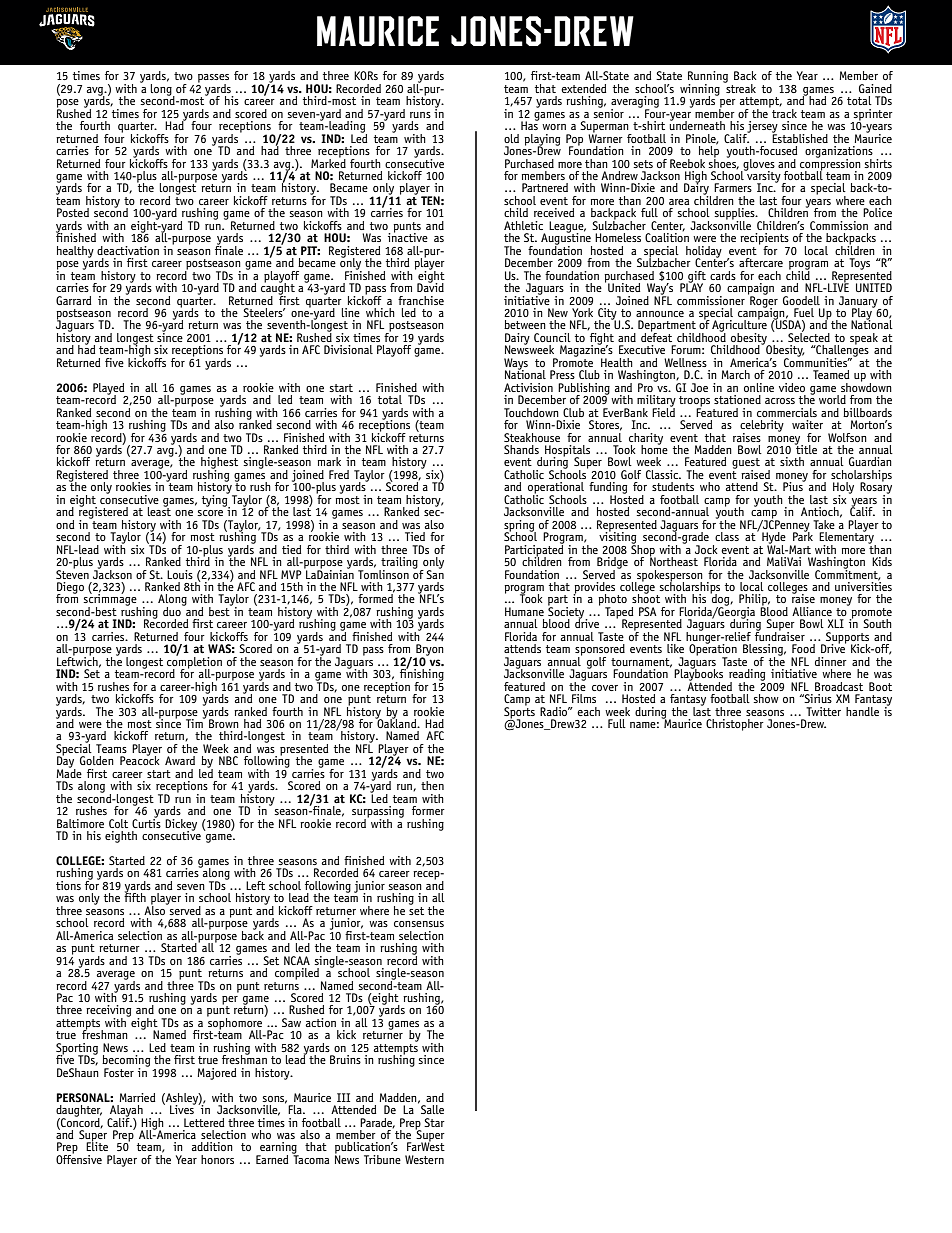 This screenshot has width=952, height=1233. I want to click on Alliance, so click(812, 611).
